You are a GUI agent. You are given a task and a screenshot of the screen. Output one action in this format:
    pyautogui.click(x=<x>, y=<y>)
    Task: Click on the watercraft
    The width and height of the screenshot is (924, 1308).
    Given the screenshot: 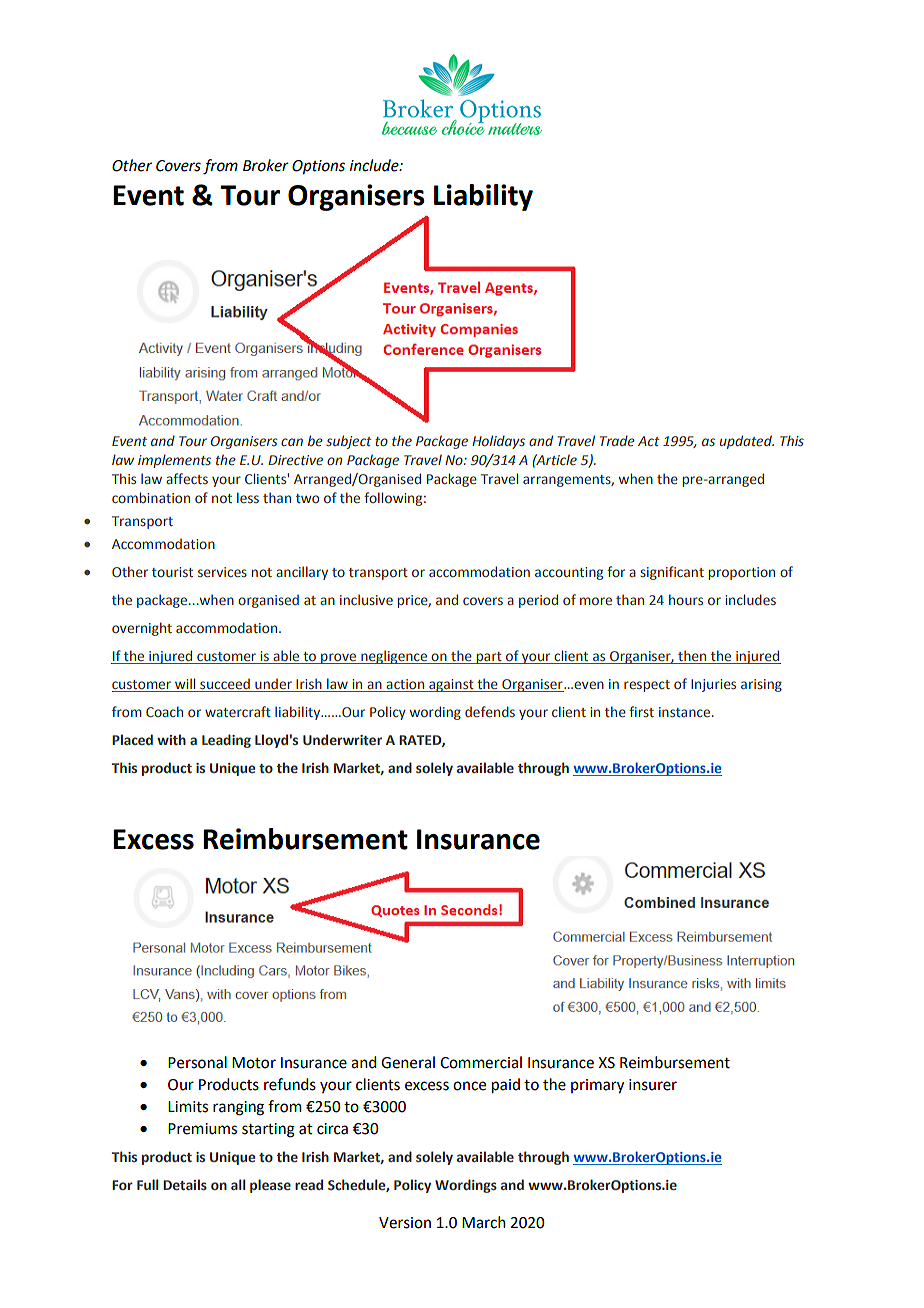 What is the action you would take?
    pyautogui.click(x=238, y=711)
